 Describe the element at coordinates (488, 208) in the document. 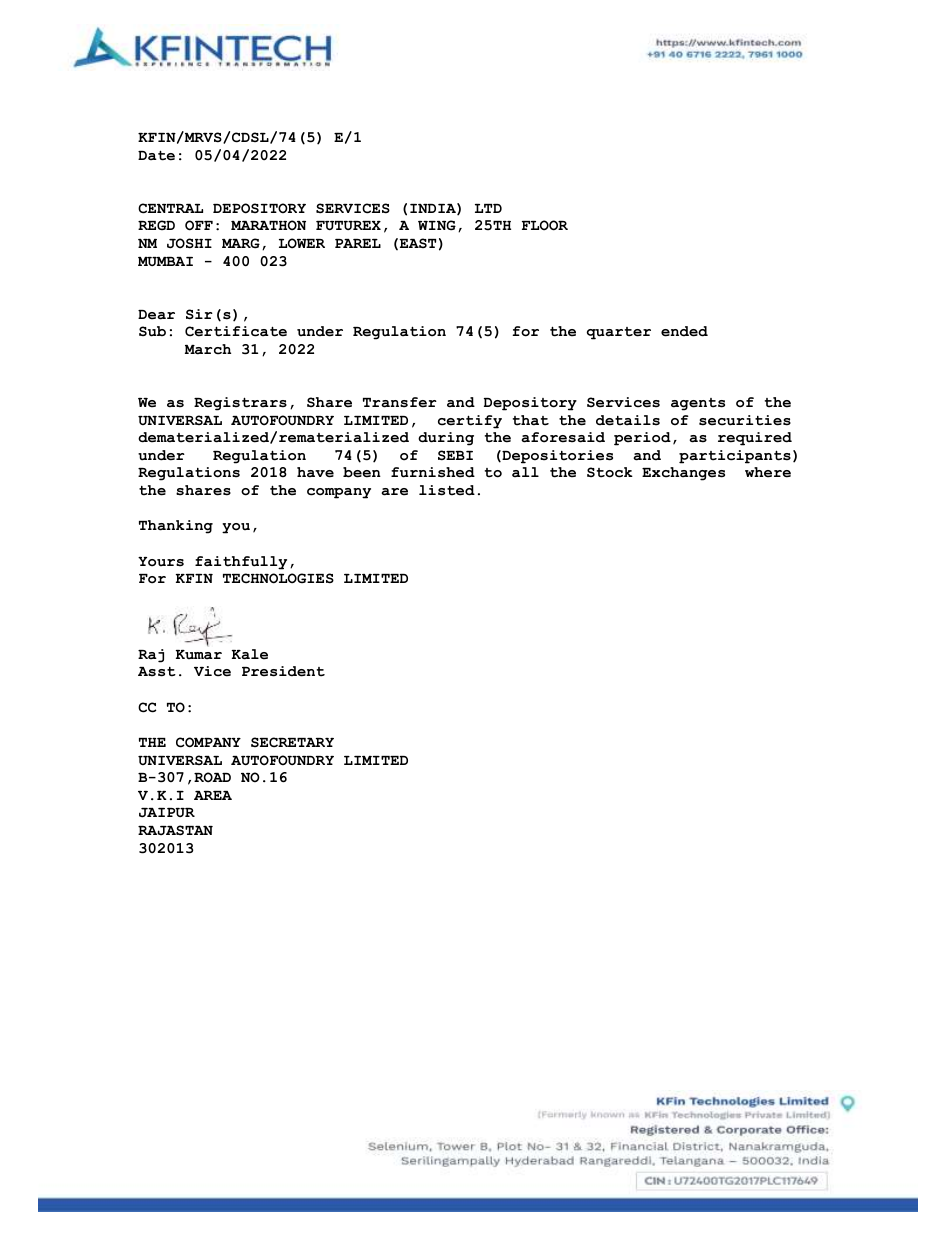

I see `LTD` at that location.
